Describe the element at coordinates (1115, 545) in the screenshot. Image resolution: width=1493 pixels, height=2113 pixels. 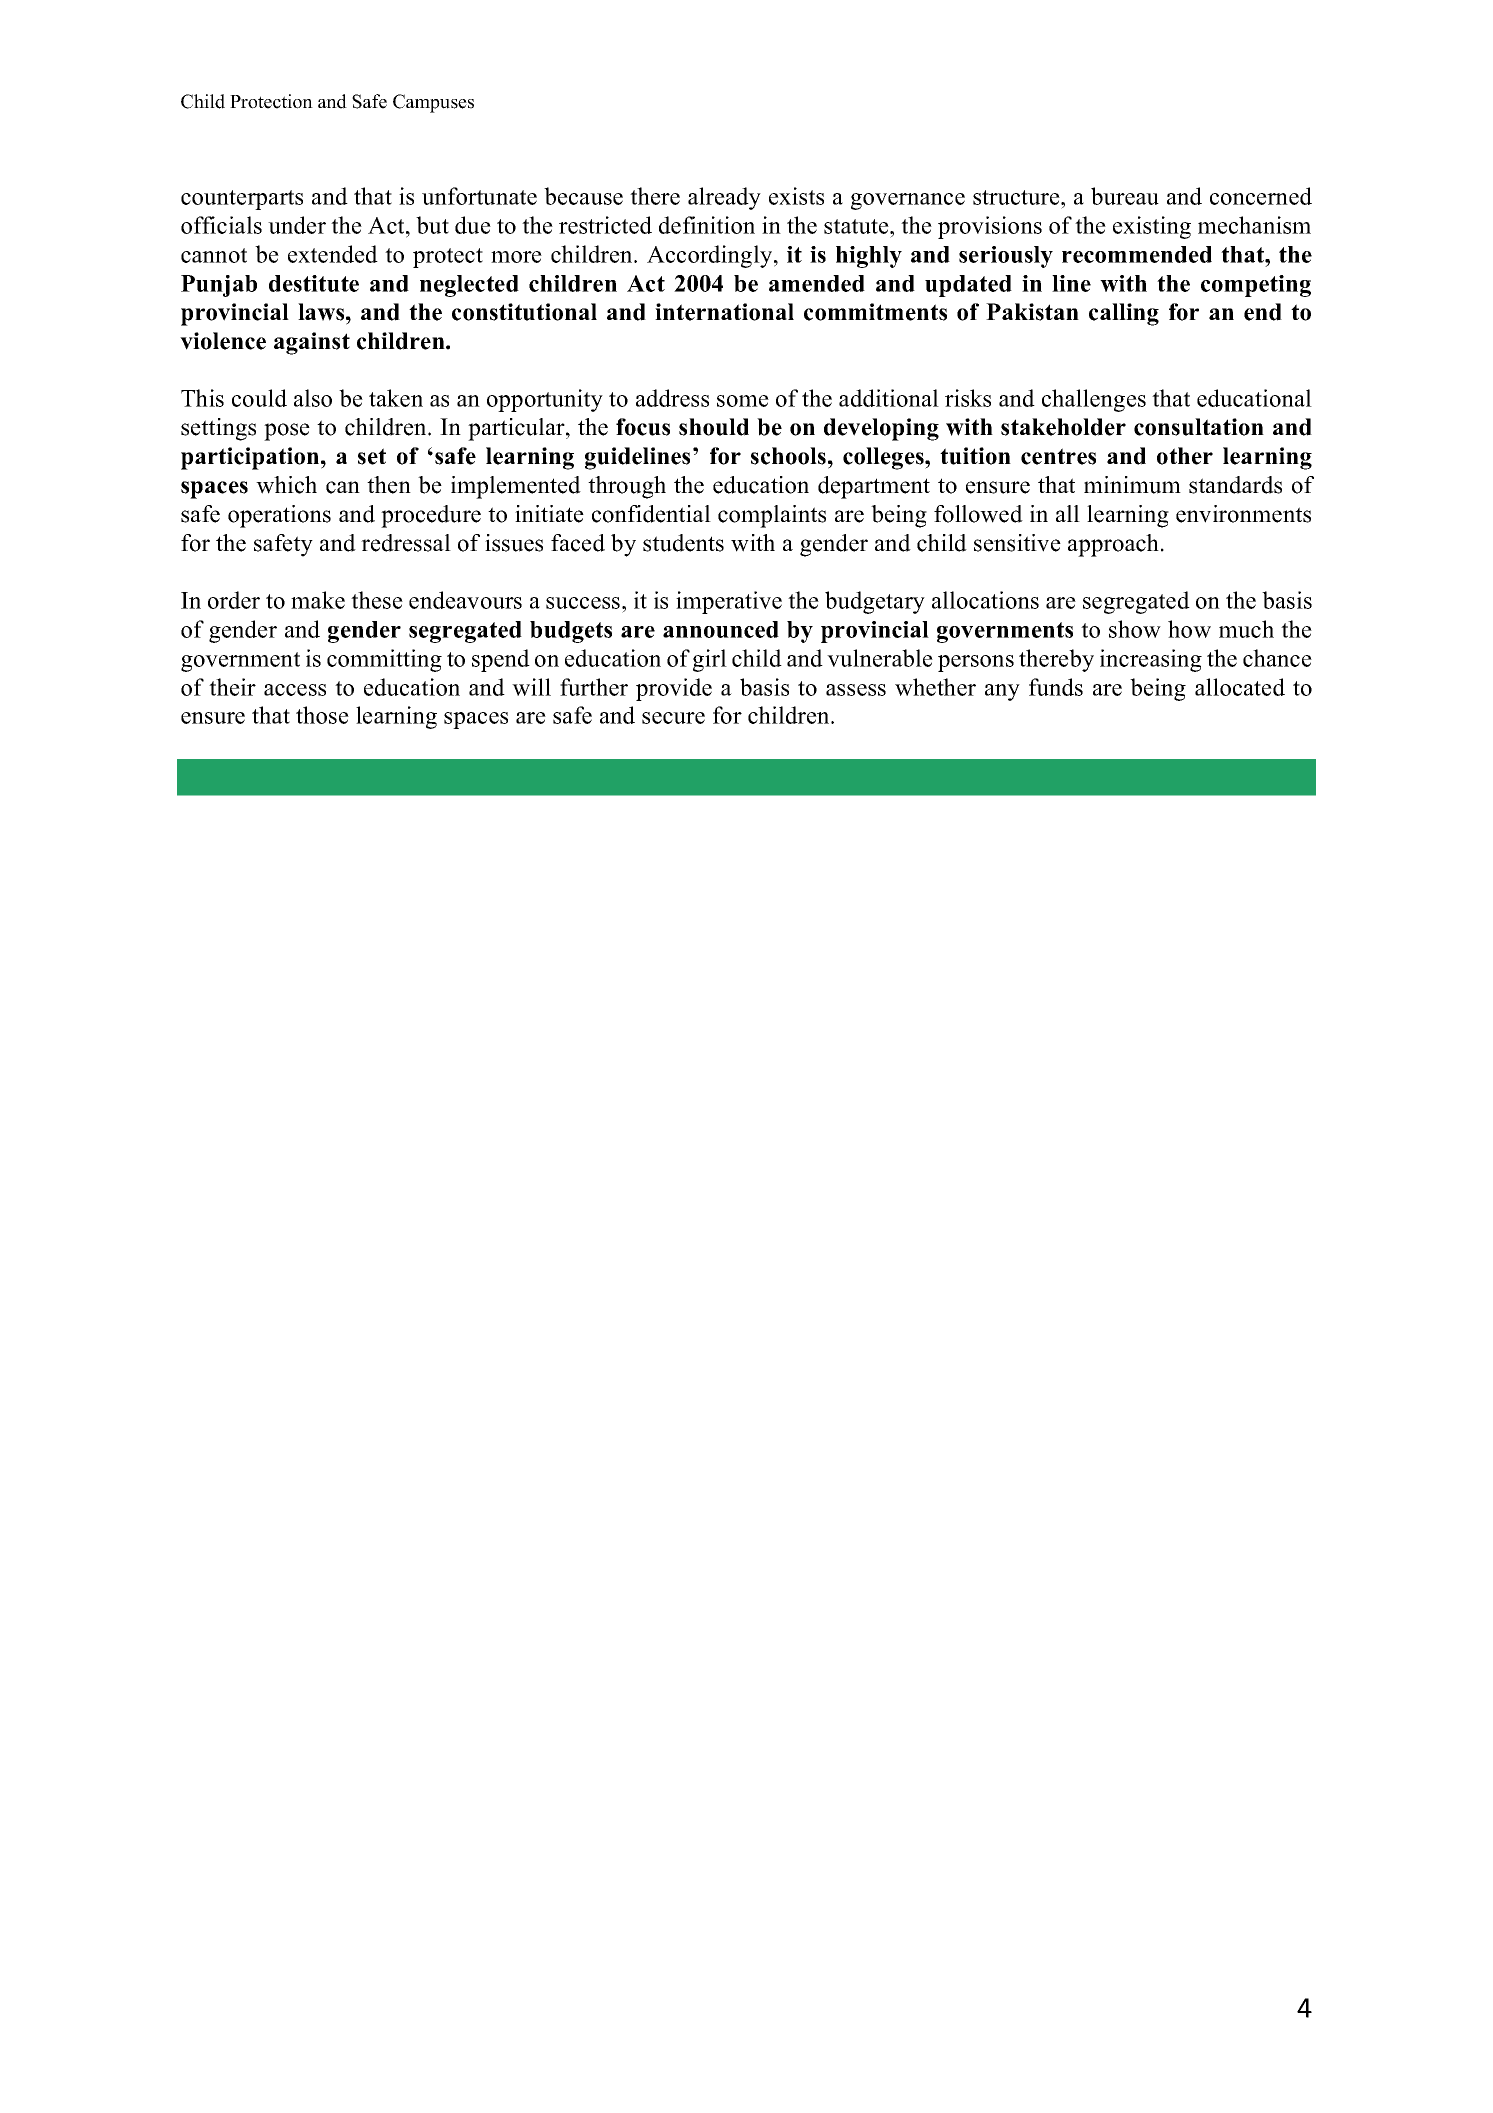
I see `approach` at that location.
